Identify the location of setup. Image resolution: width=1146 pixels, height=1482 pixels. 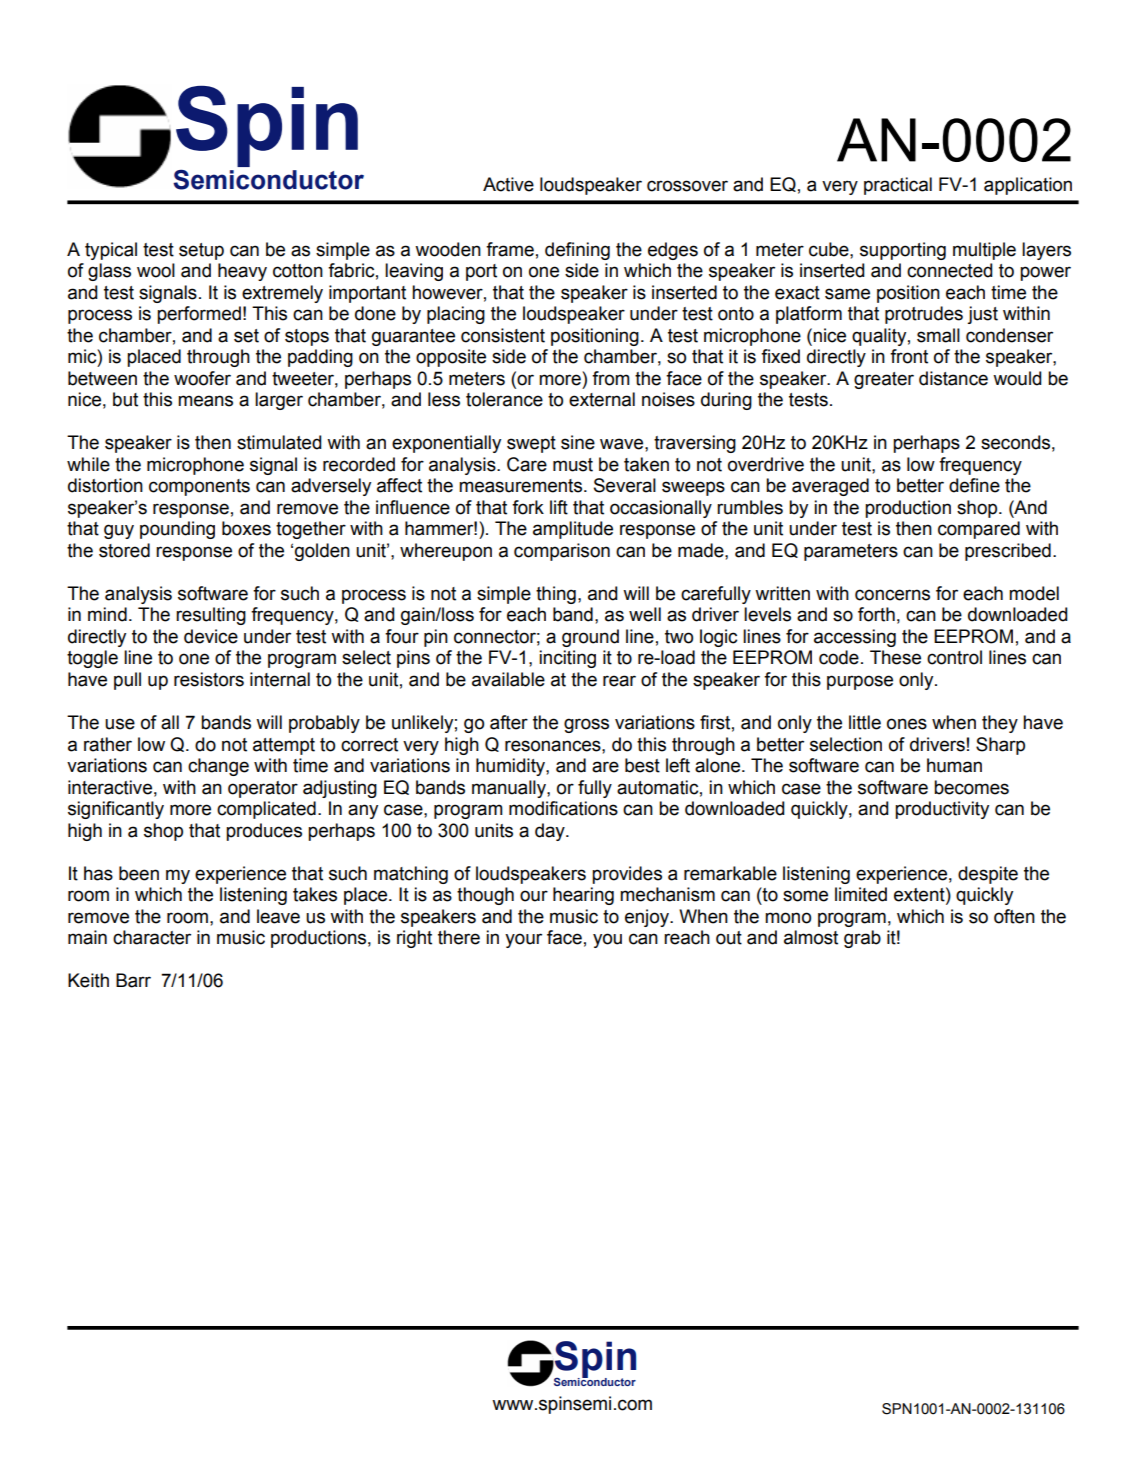
(201, 251).
